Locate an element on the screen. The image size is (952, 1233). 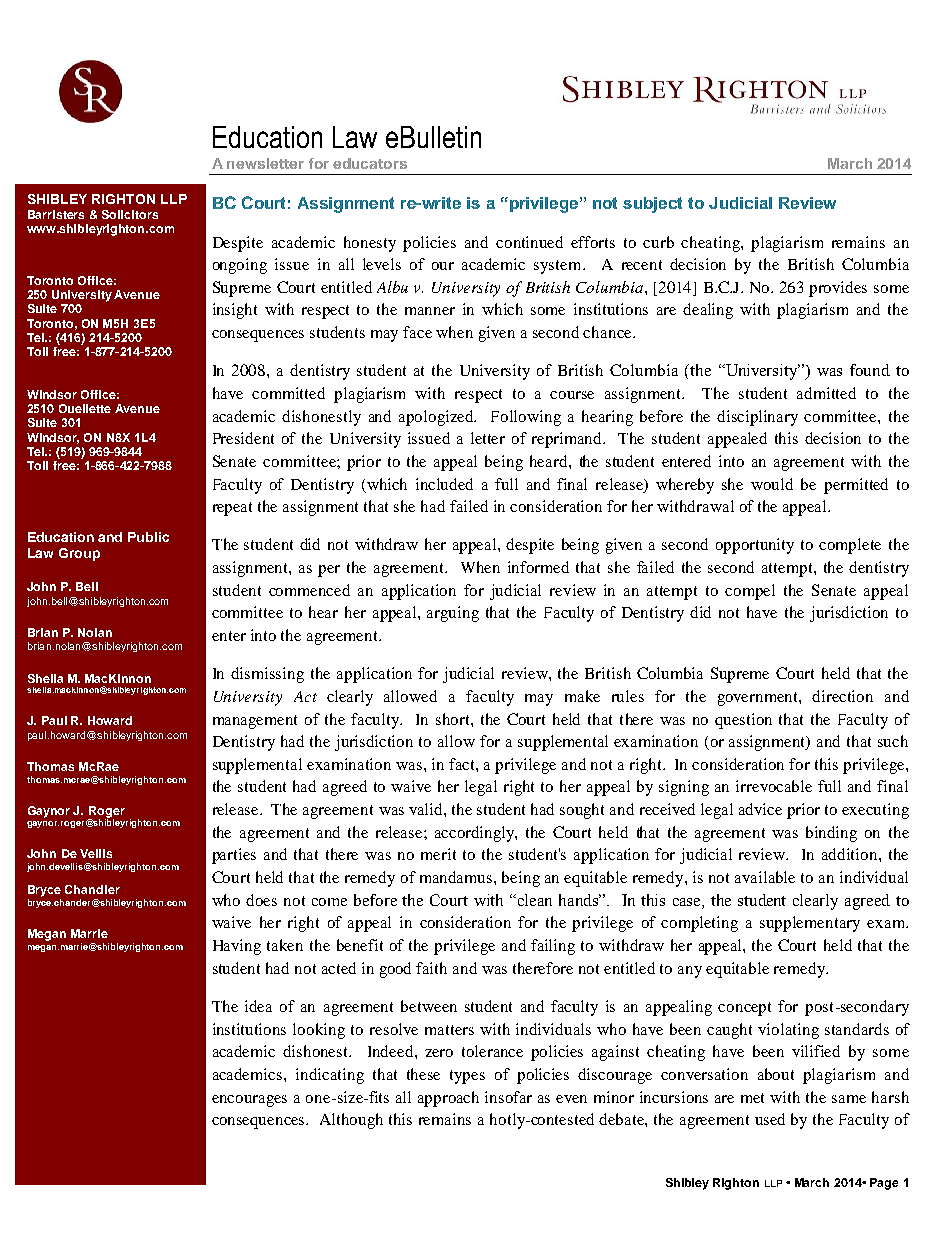
Solicitors is located at coordinates (130, 214).
